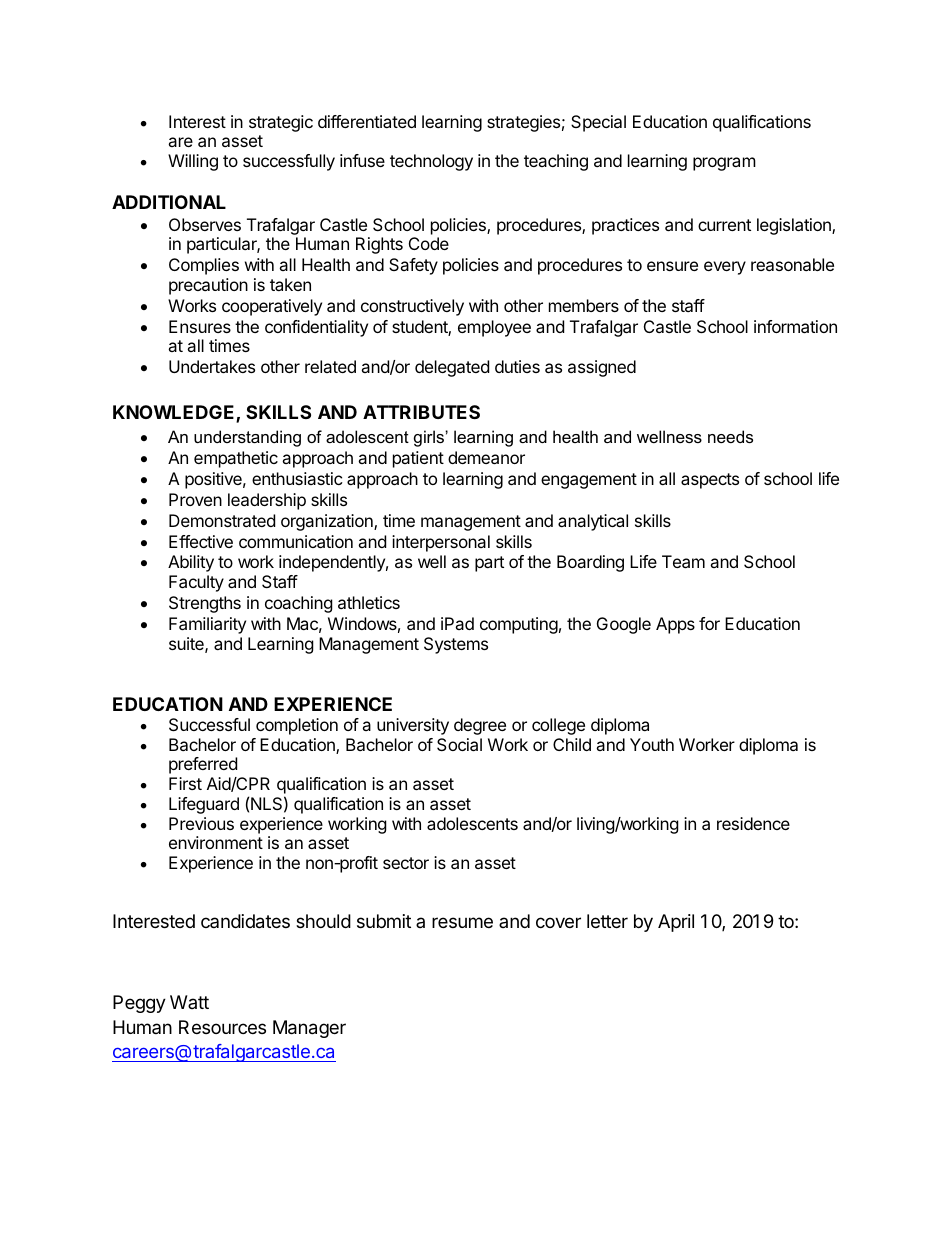 Image resolution: width=952 pixels, height=1233 pixels. I want to click on demeanor, so click(486, 457).
